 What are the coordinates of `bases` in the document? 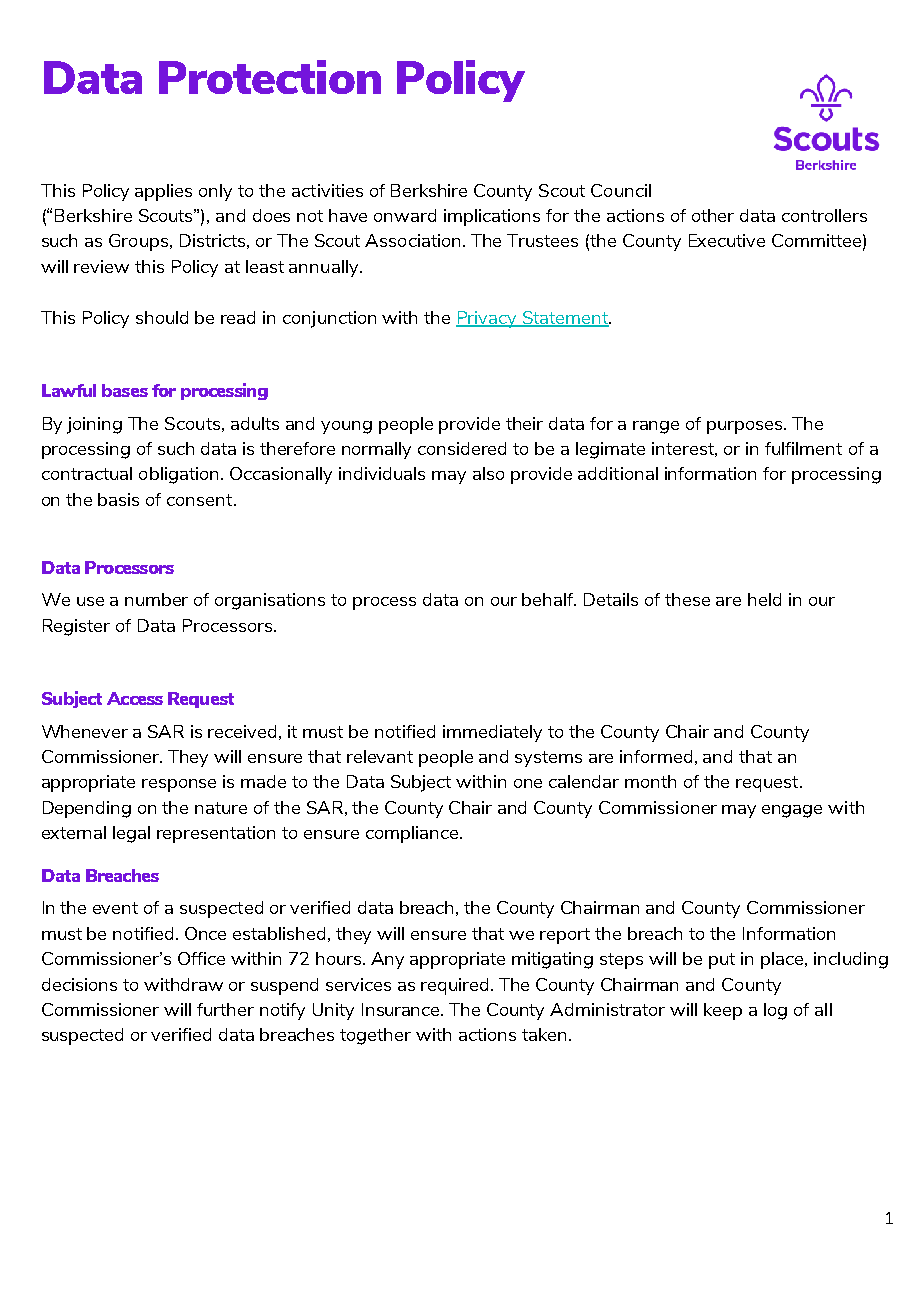 It's located at (125, 390).
